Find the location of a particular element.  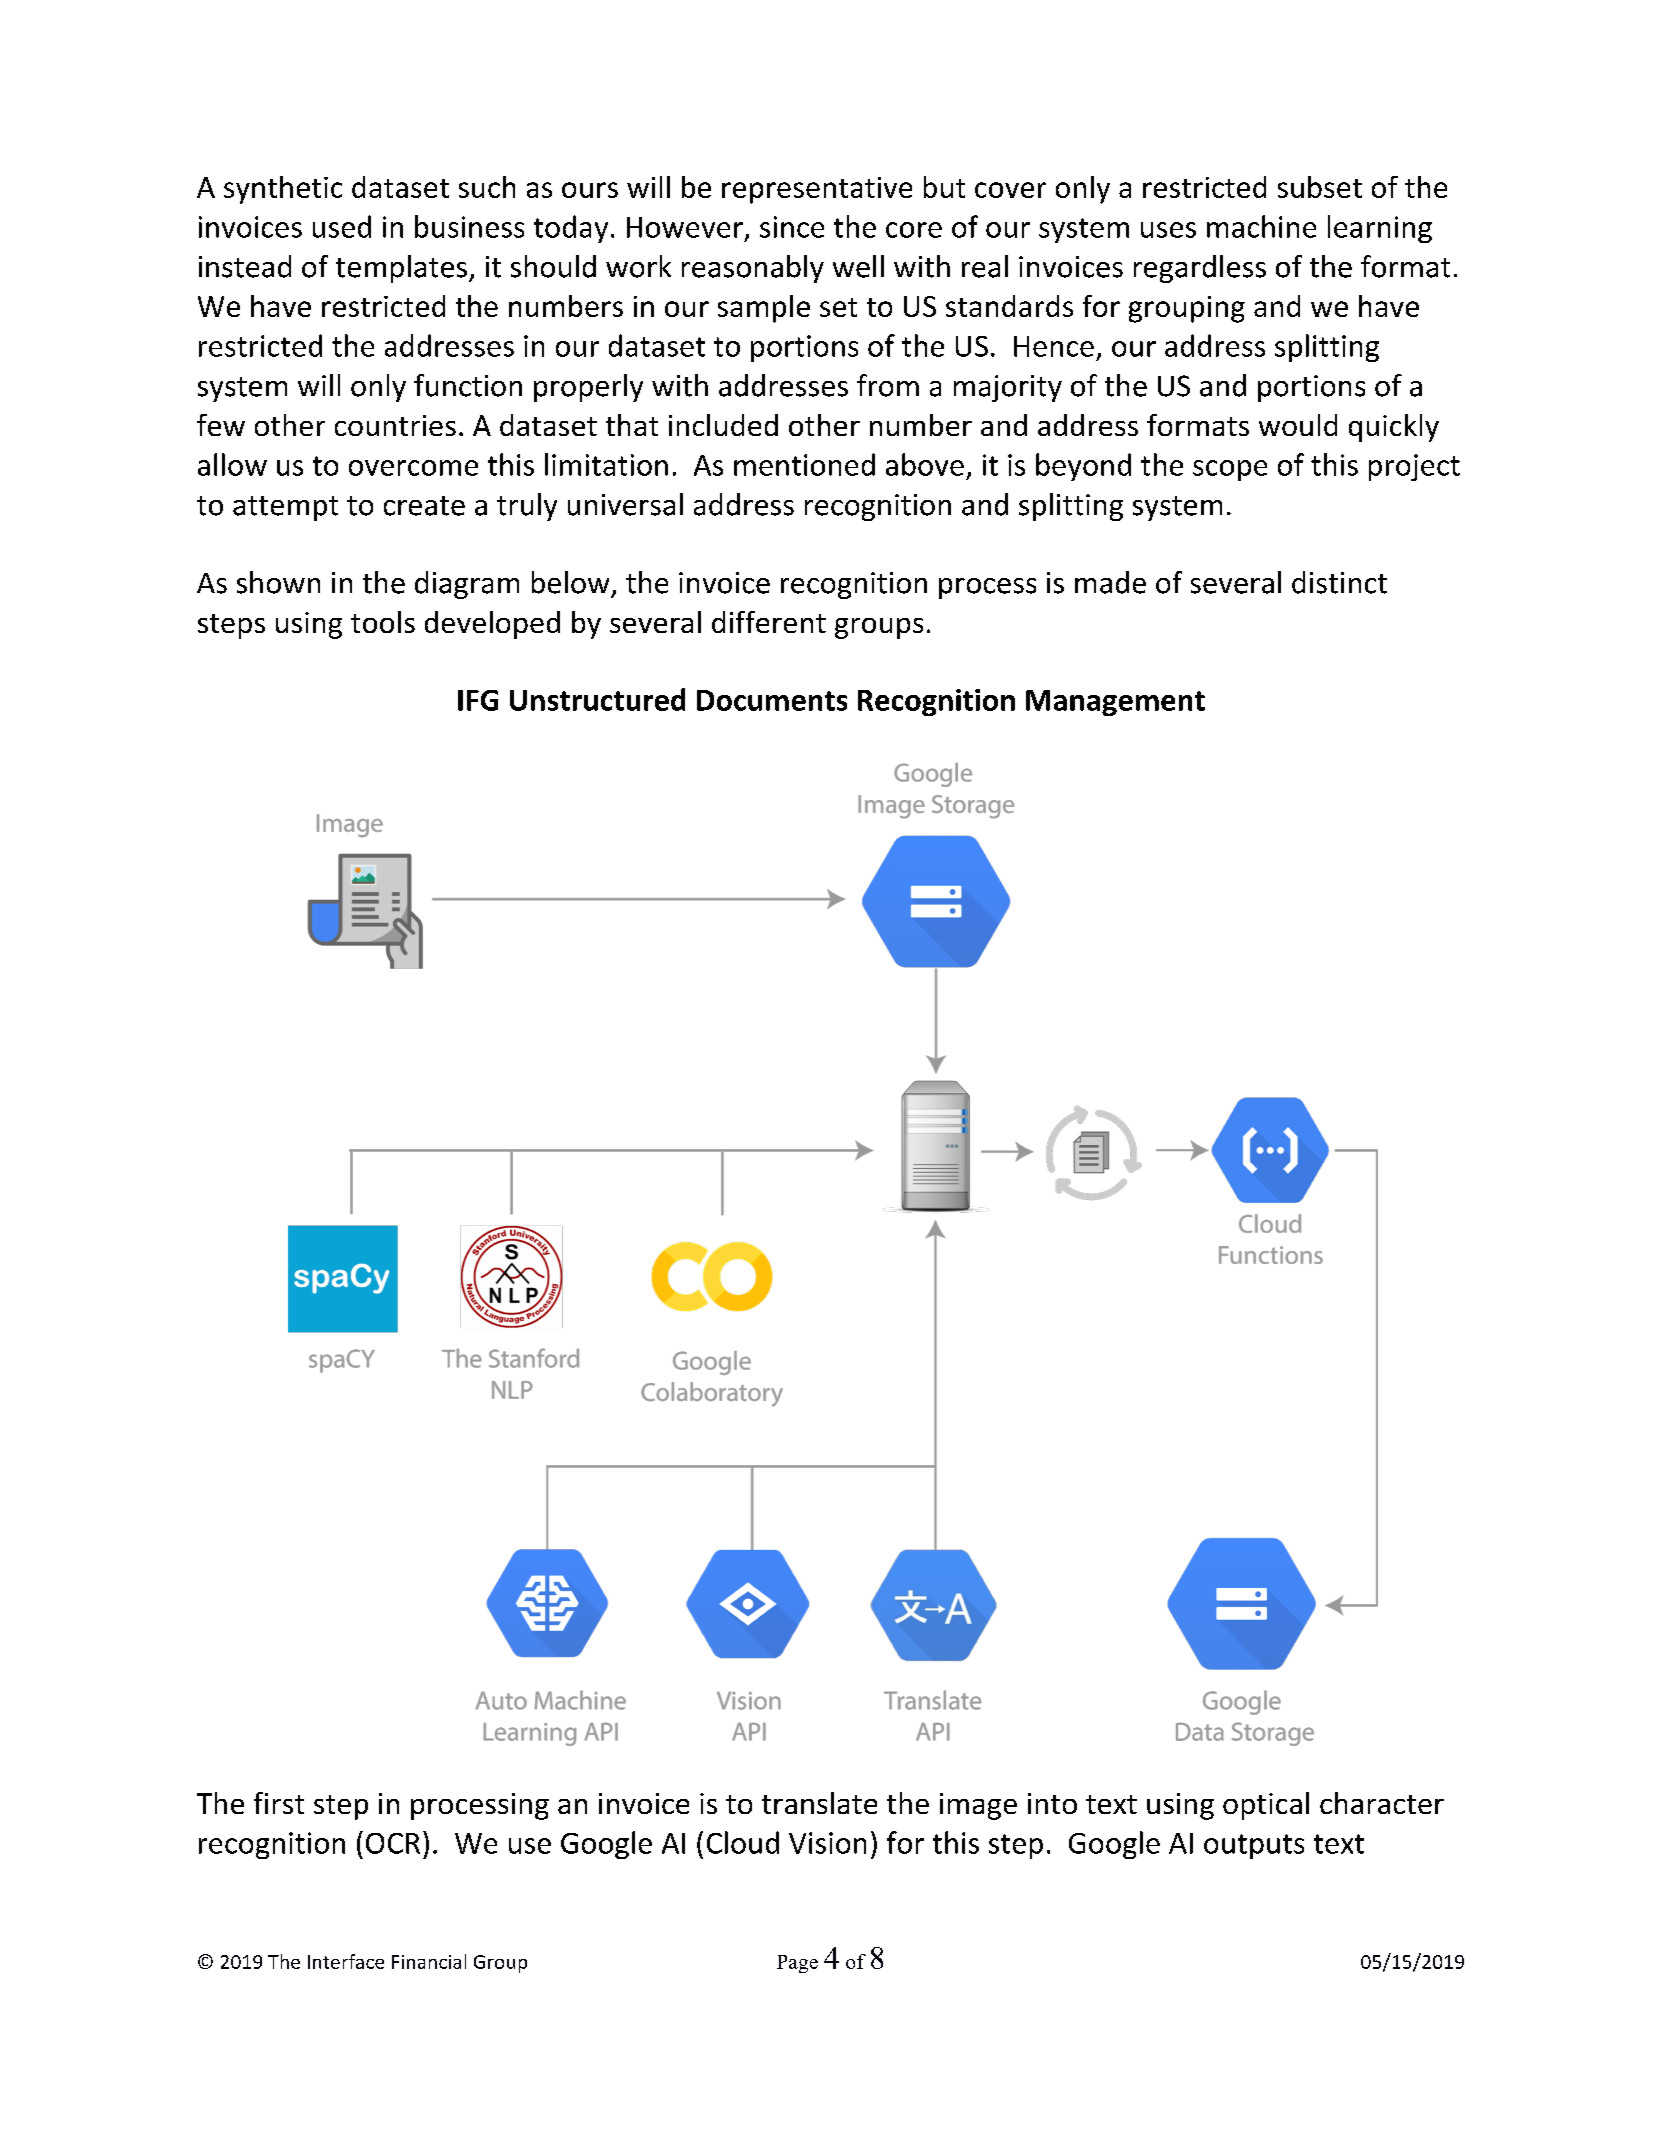

used is located at coordinates (342, 226).
